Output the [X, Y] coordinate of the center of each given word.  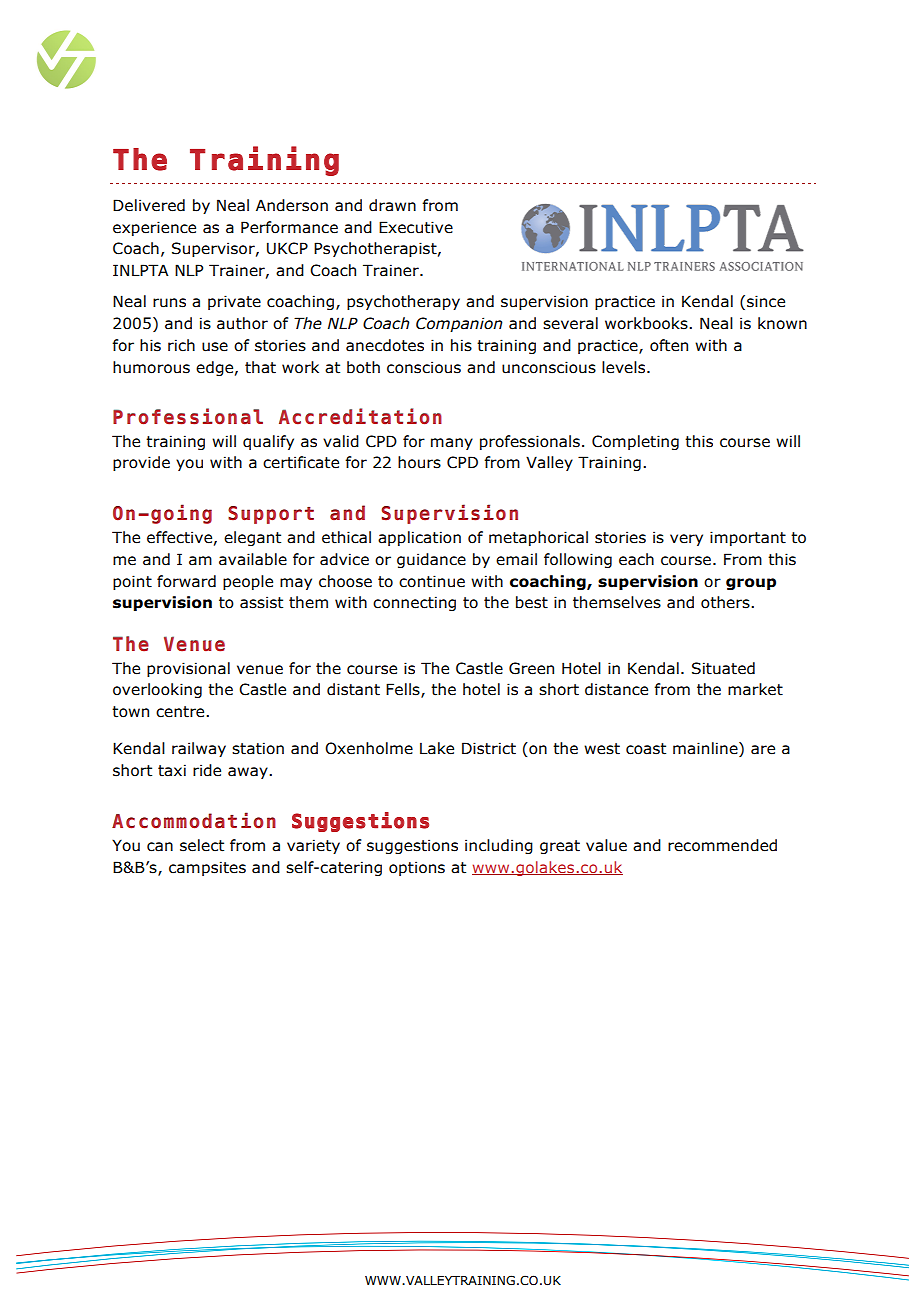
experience [154, 228]
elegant [252, 538]
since [766, 301]
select [202, 845]
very [686, 540]
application [419, 538]
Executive [416, 227]
